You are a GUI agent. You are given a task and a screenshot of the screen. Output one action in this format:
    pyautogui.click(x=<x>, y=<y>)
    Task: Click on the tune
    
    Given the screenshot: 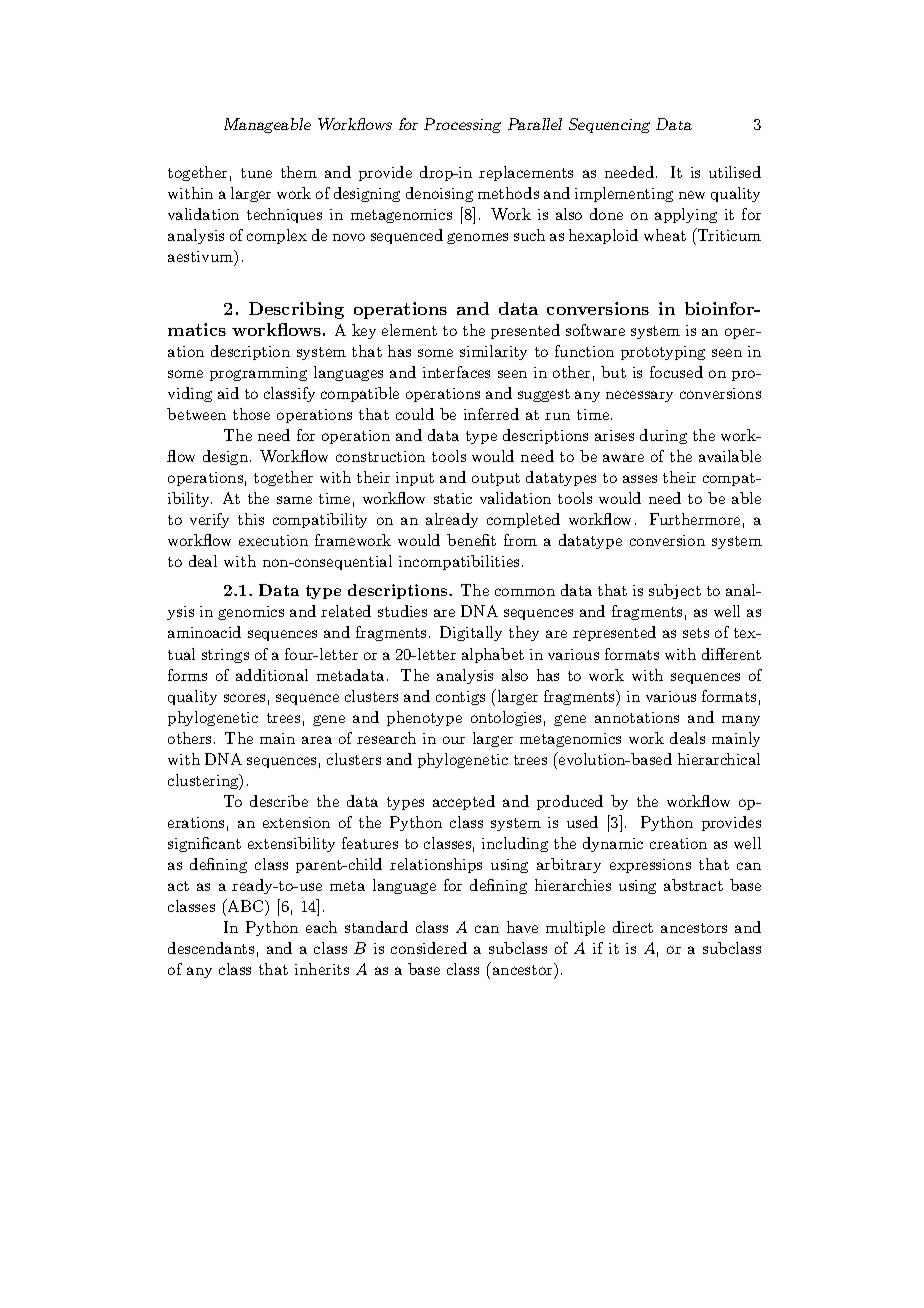 What is the action you would take?
    pyautogui.click(x=256, y=173)
